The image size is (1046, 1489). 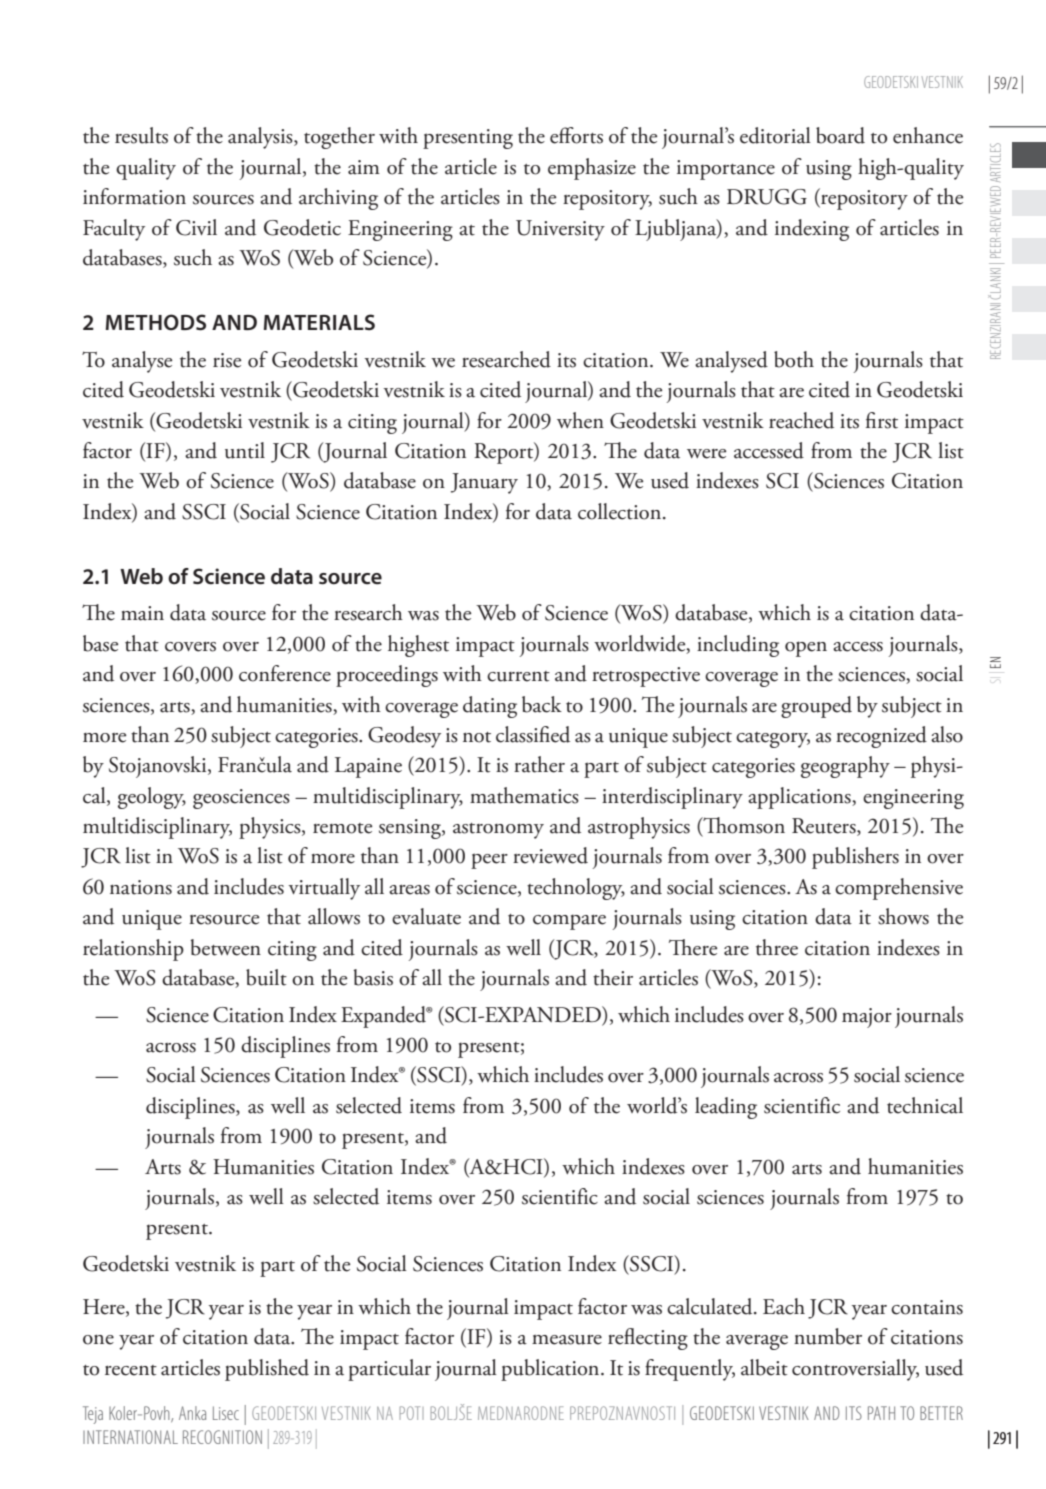 What do you see at coordinates (134, 196) in the page?
I see `information` at bounding box center [134, 196].
